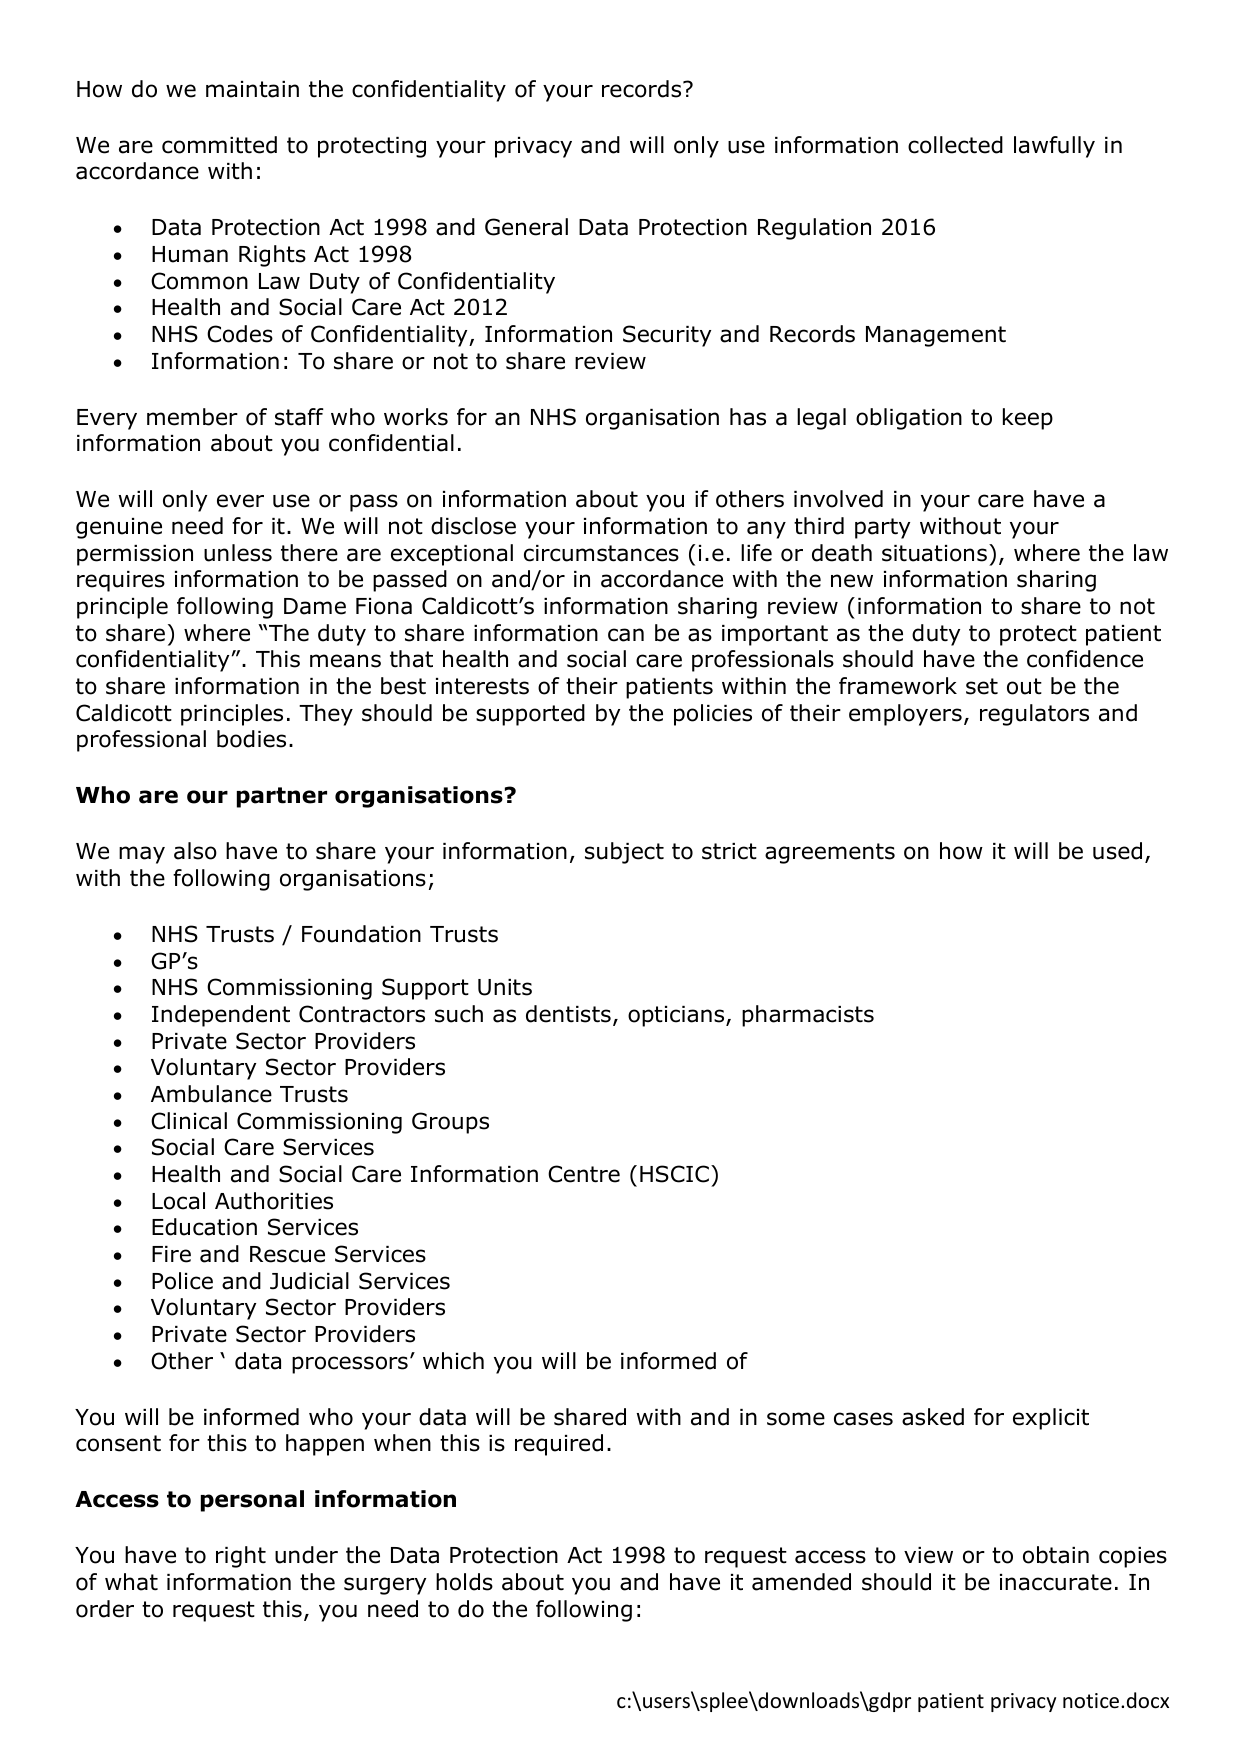 The height and width of the screenshot is (1760, 1245). I want to click on under, so click(306, 1555).
